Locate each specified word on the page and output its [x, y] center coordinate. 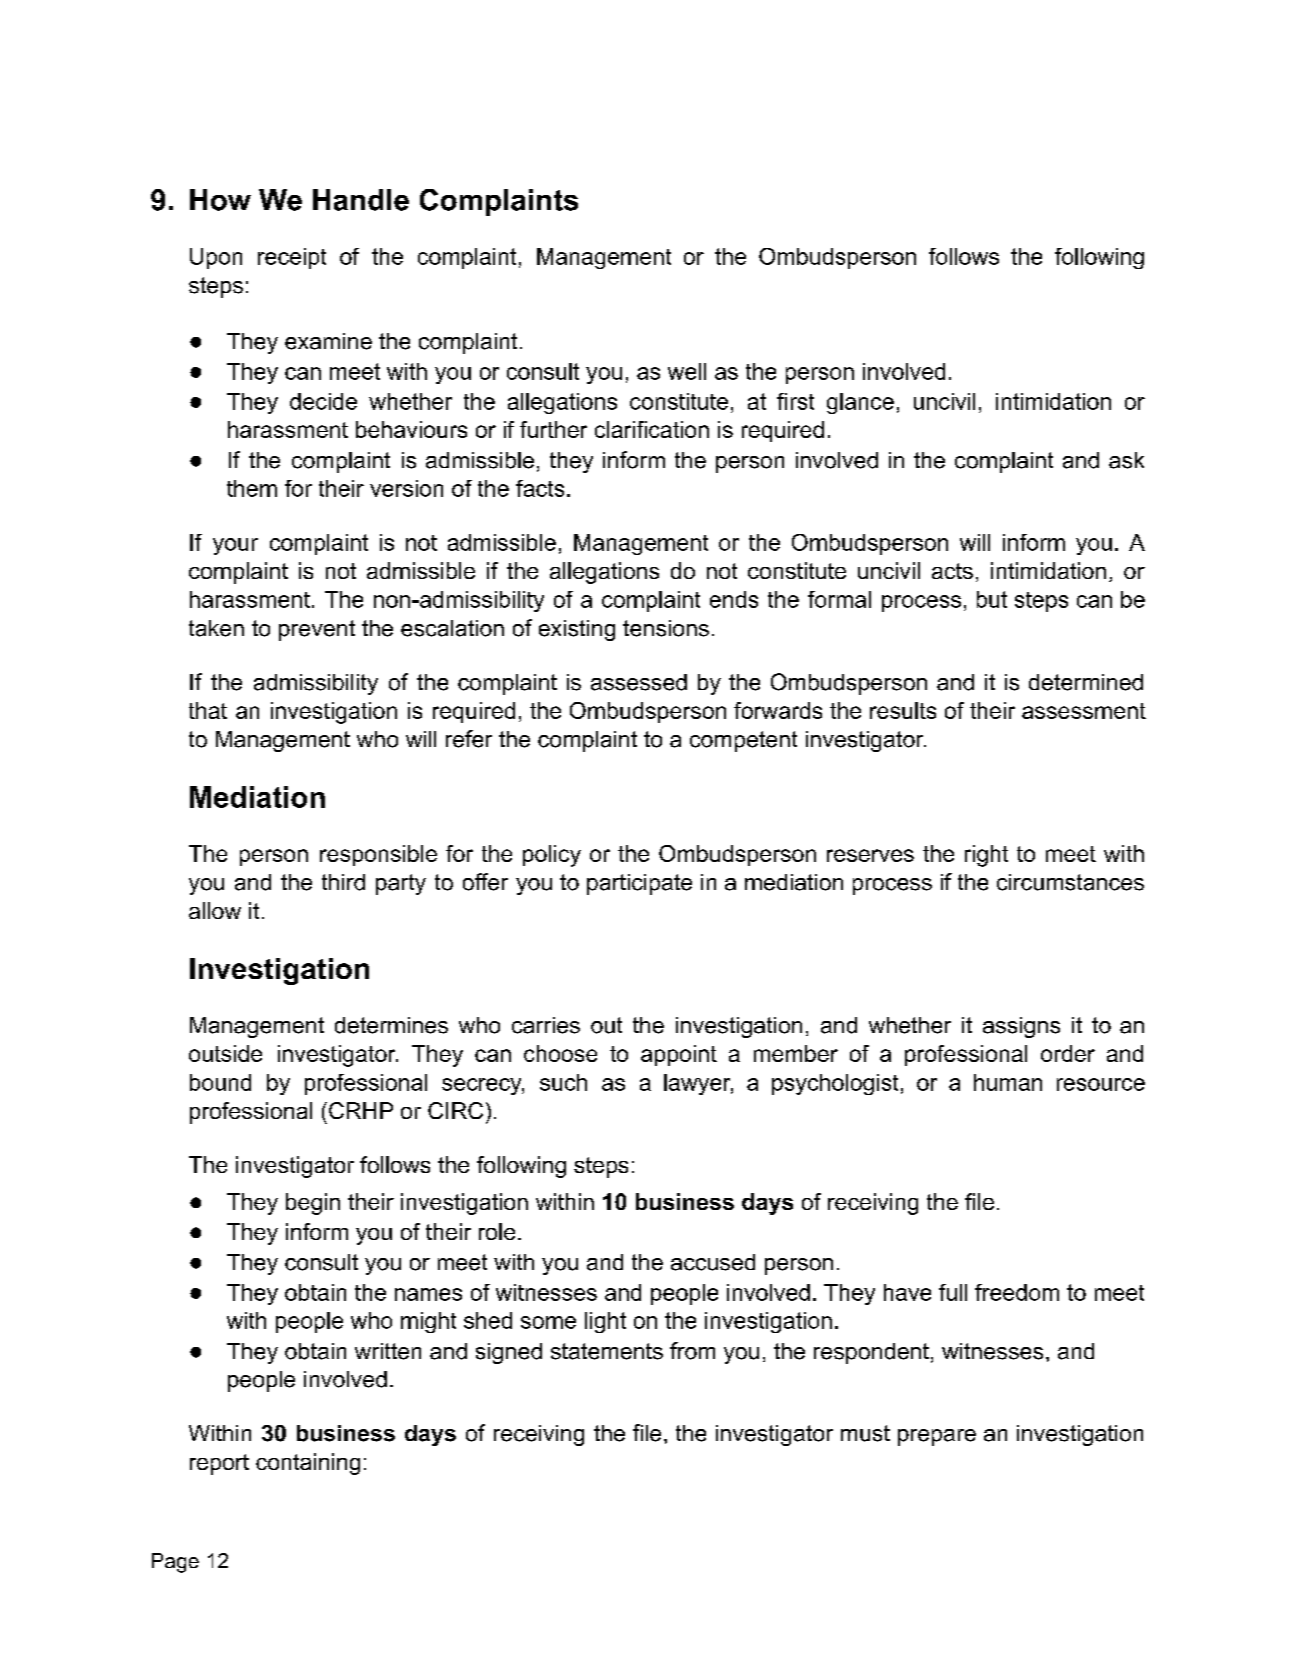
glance [860, 403]
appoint [679, 1055]
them [252, 488]
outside [225, 1053]
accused [713, 1262]
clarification [652, 429]
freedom [1017, 1292]
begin [313, 1204]
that [208, 710]
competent [743, 741]
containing [308, 1464]
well [687, 371]
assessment [1084, 711]
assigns [1021, 1027]
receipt [292, 258]
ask [1126, 460]
